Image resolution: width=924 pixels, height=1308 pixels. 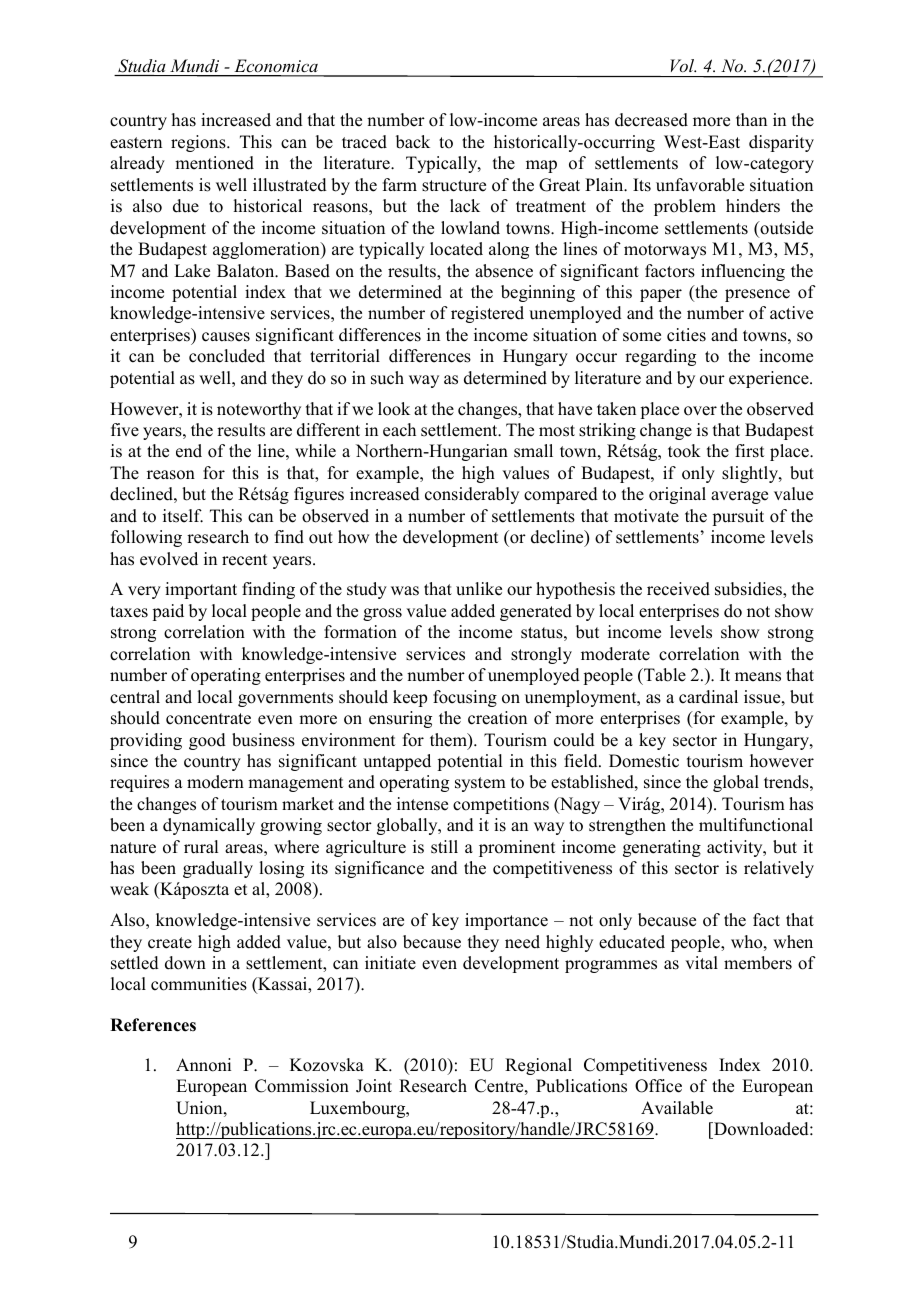 What do you see at coordinates (183, 516) in the screenshot?
I see `itself` at bounding box center [183, 516].
